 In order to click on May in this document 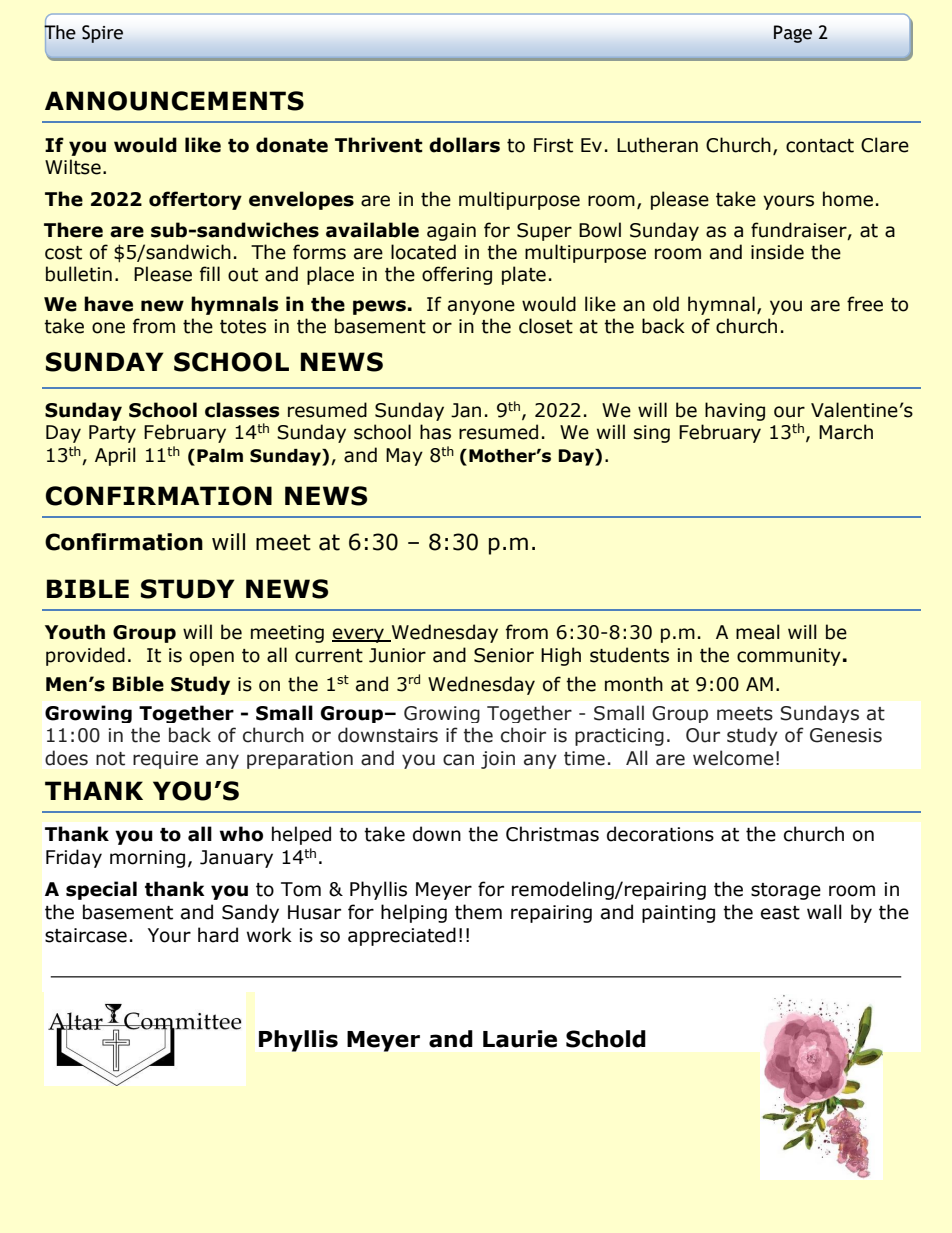, I will do `click(404, 457)`.
